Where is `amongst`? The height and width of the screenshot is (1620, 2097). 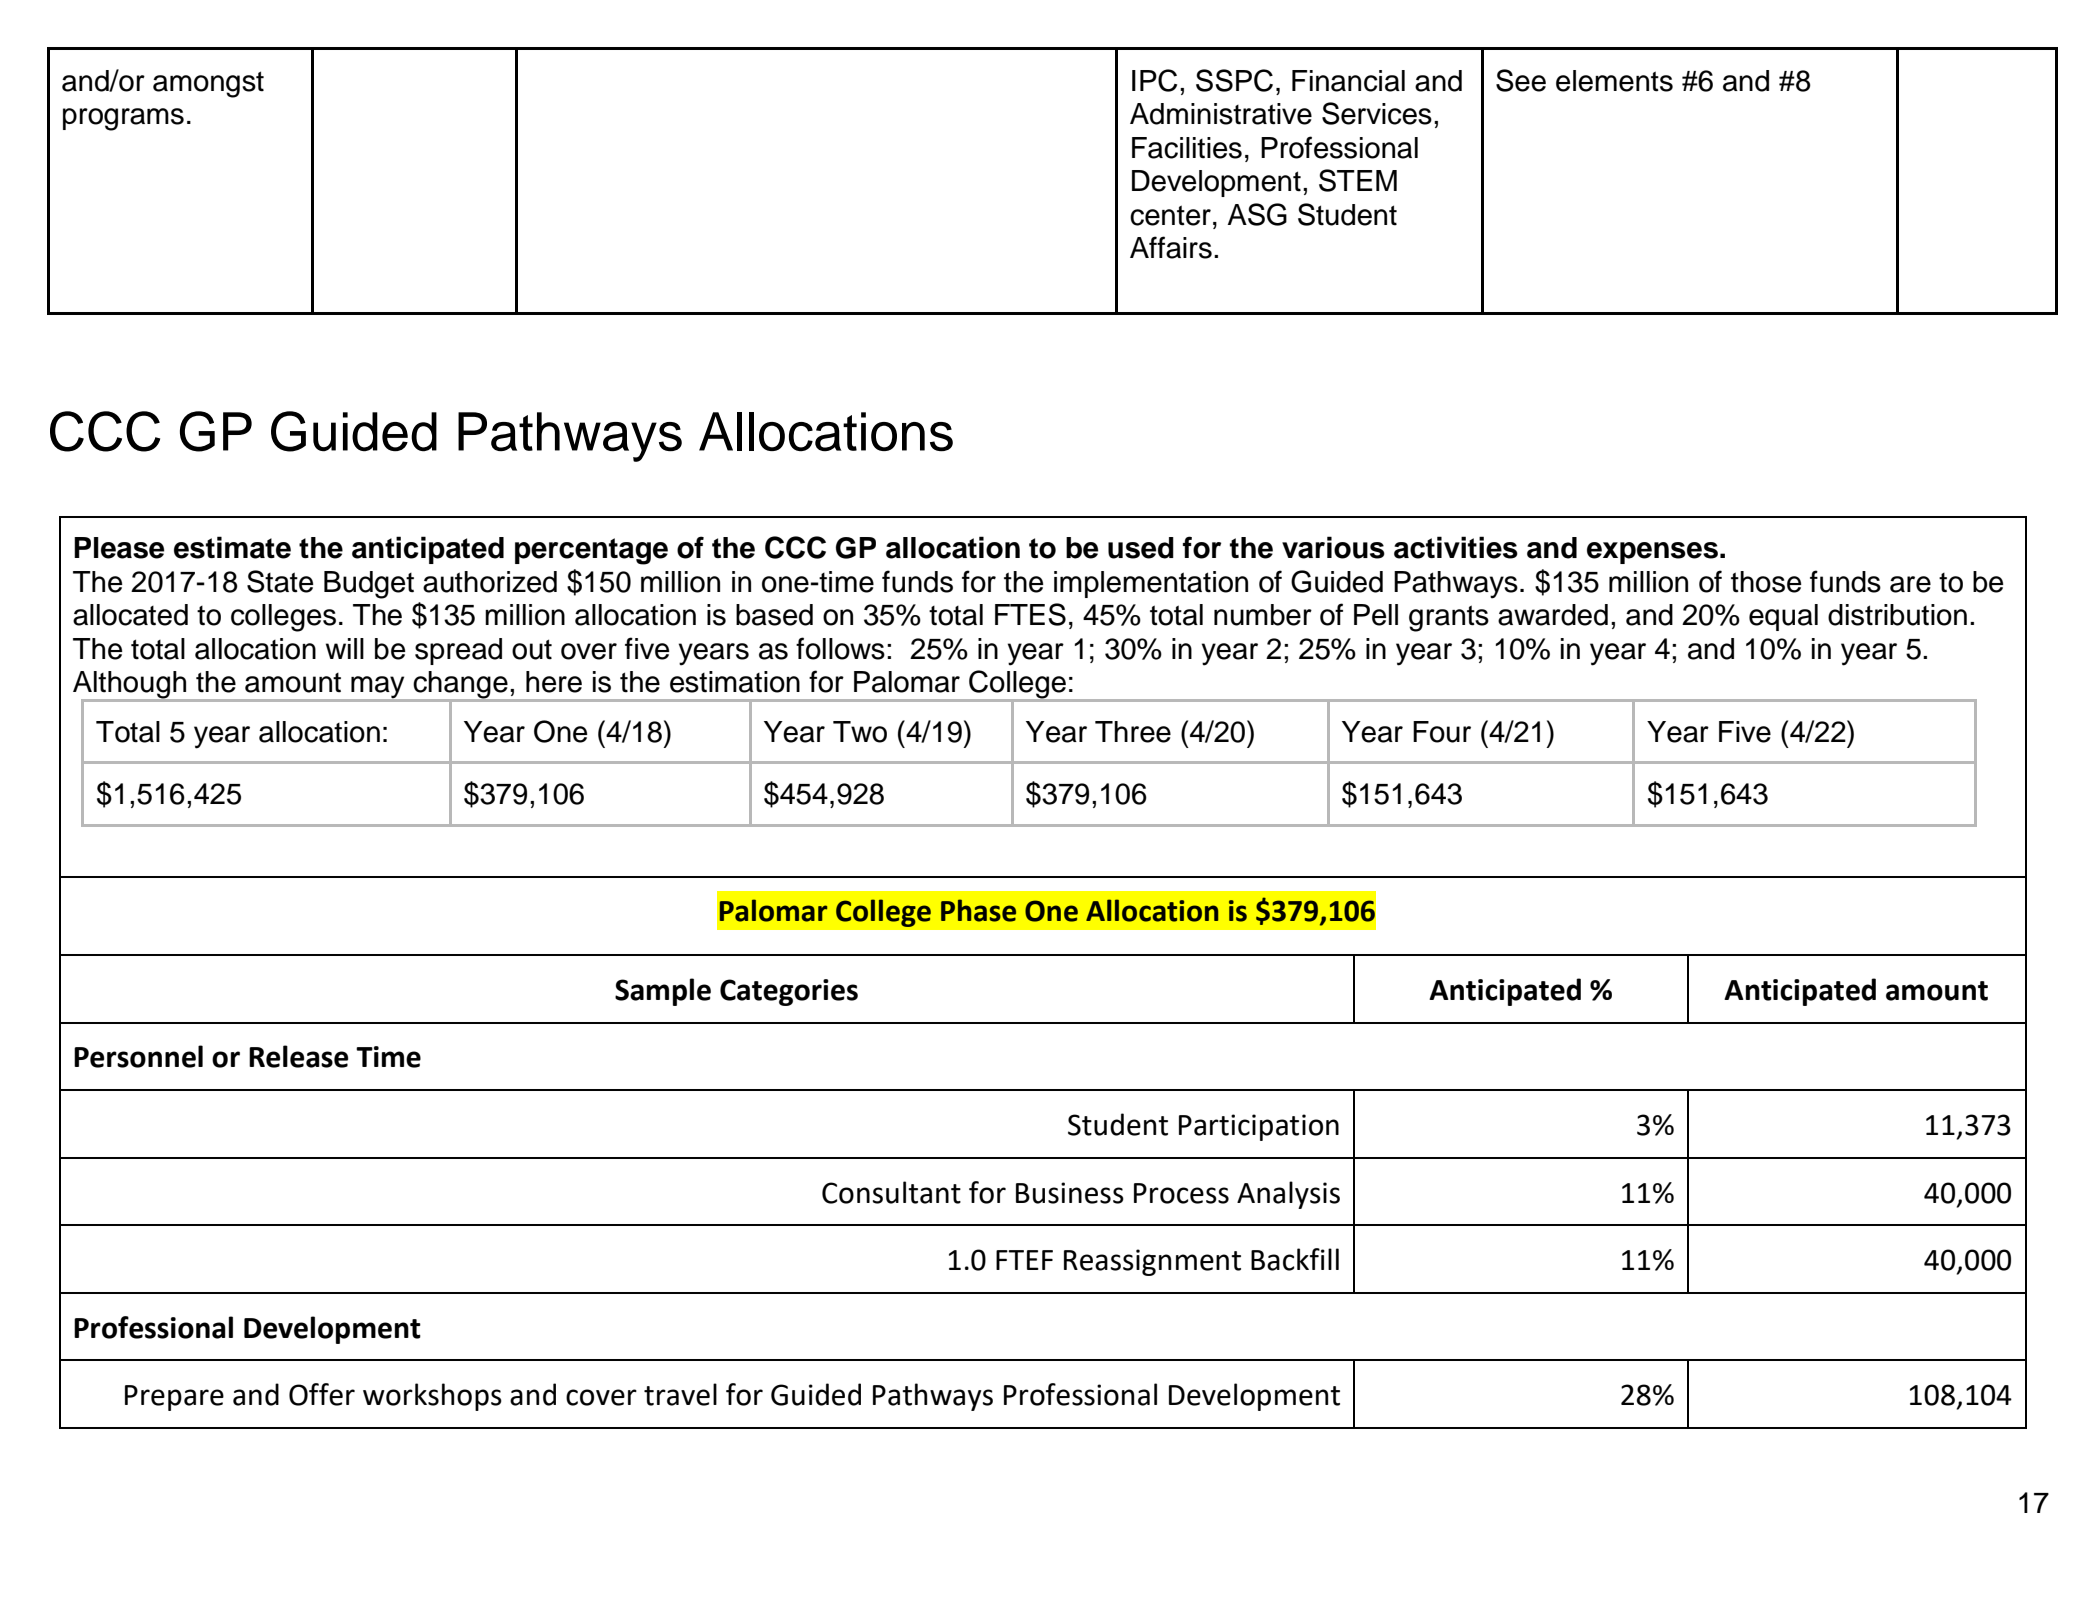
amongst is located at coordinates (208, 84).
